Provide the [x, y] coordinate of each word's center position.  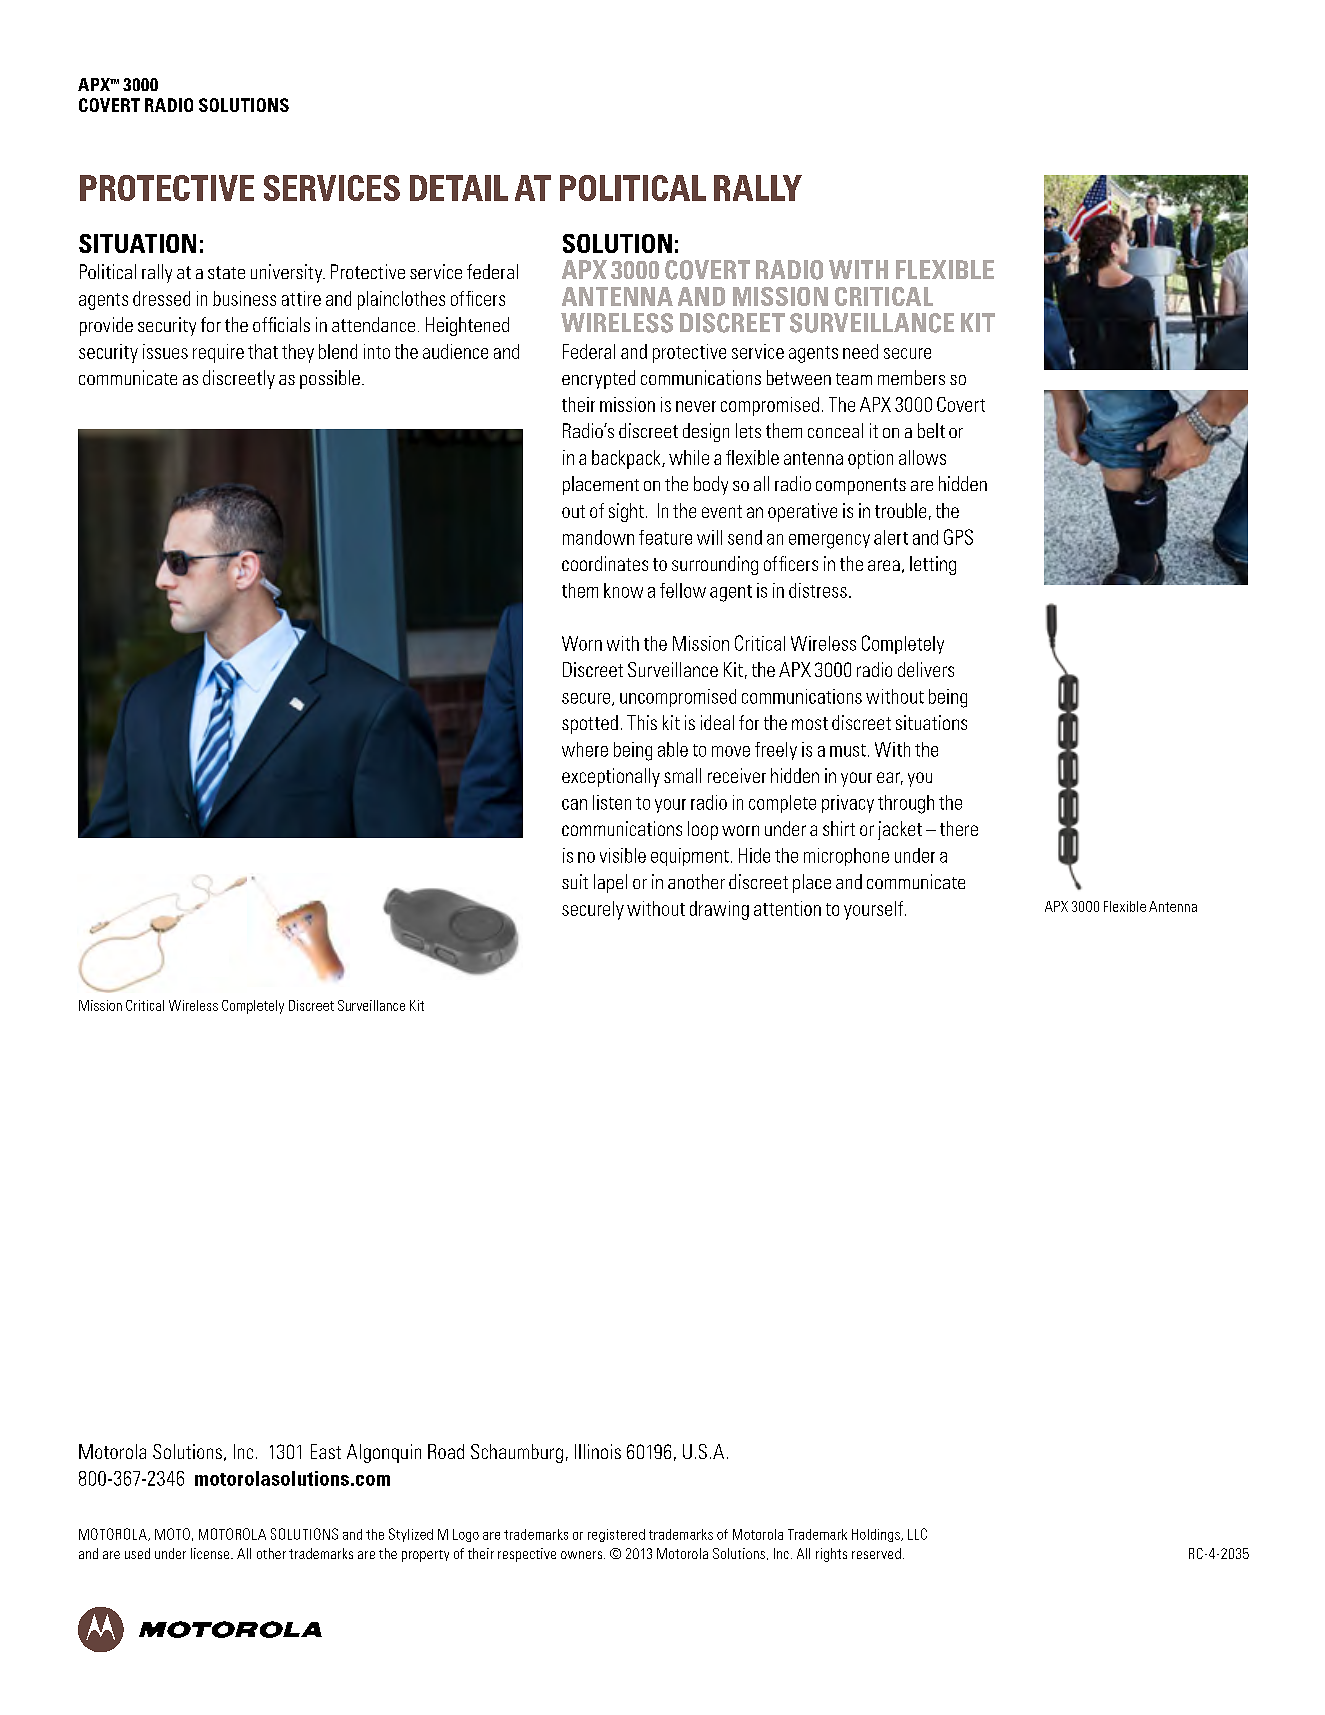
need [860, 351]
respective [527, 1555]
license [211, 1553]
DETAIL [459, 188]
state [226, 272]
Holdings [877, 1535]
